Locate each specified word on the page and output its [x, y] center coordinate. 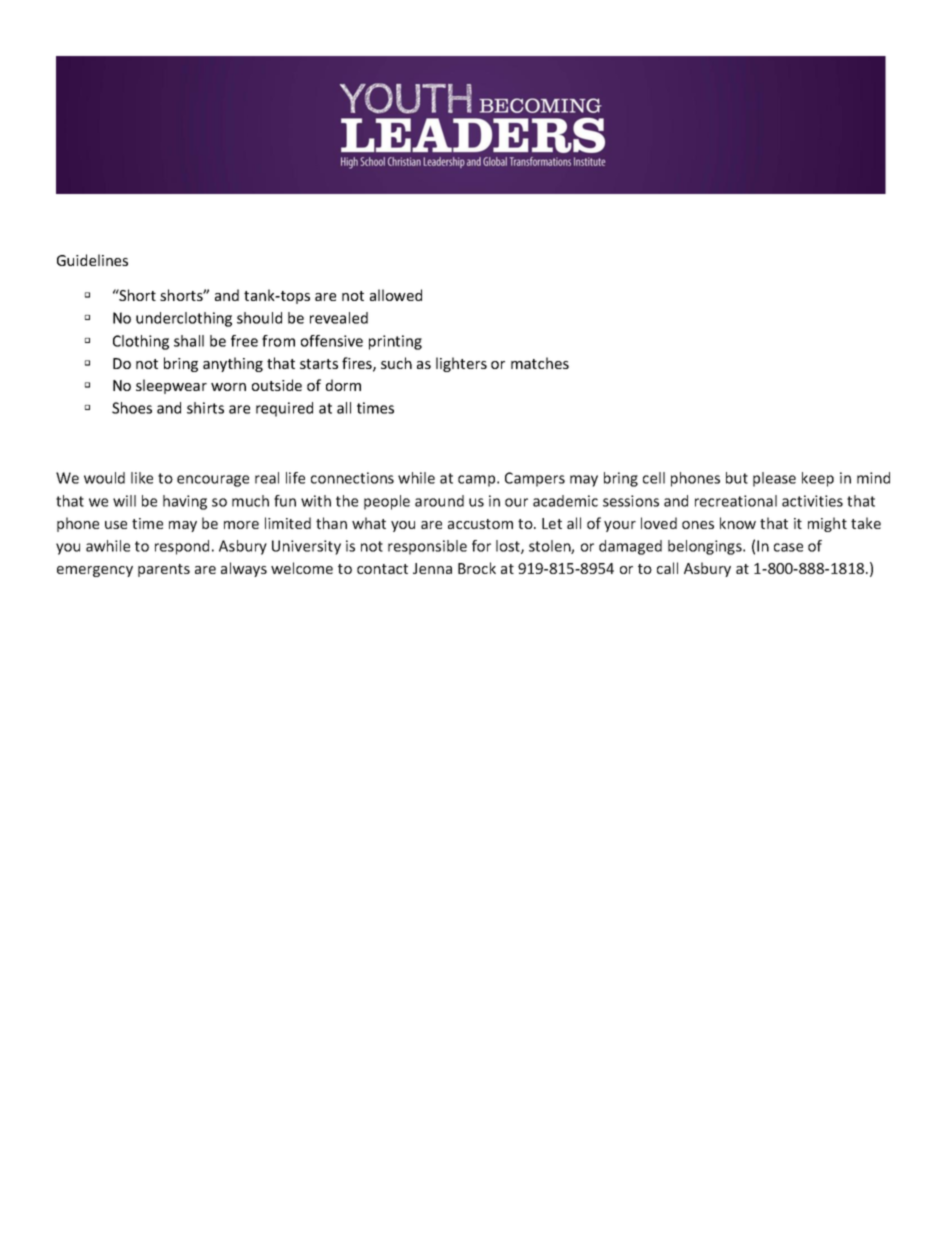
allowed [396, 295]
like [142, 478]
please [774, 479]
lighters [461, 364]
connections [352, 478]
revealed [339, 318]
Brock [477, 568]
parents [164, 570]
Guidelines [92, 260]
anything [233, 364]
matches [540, 363]
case [788, 547]
